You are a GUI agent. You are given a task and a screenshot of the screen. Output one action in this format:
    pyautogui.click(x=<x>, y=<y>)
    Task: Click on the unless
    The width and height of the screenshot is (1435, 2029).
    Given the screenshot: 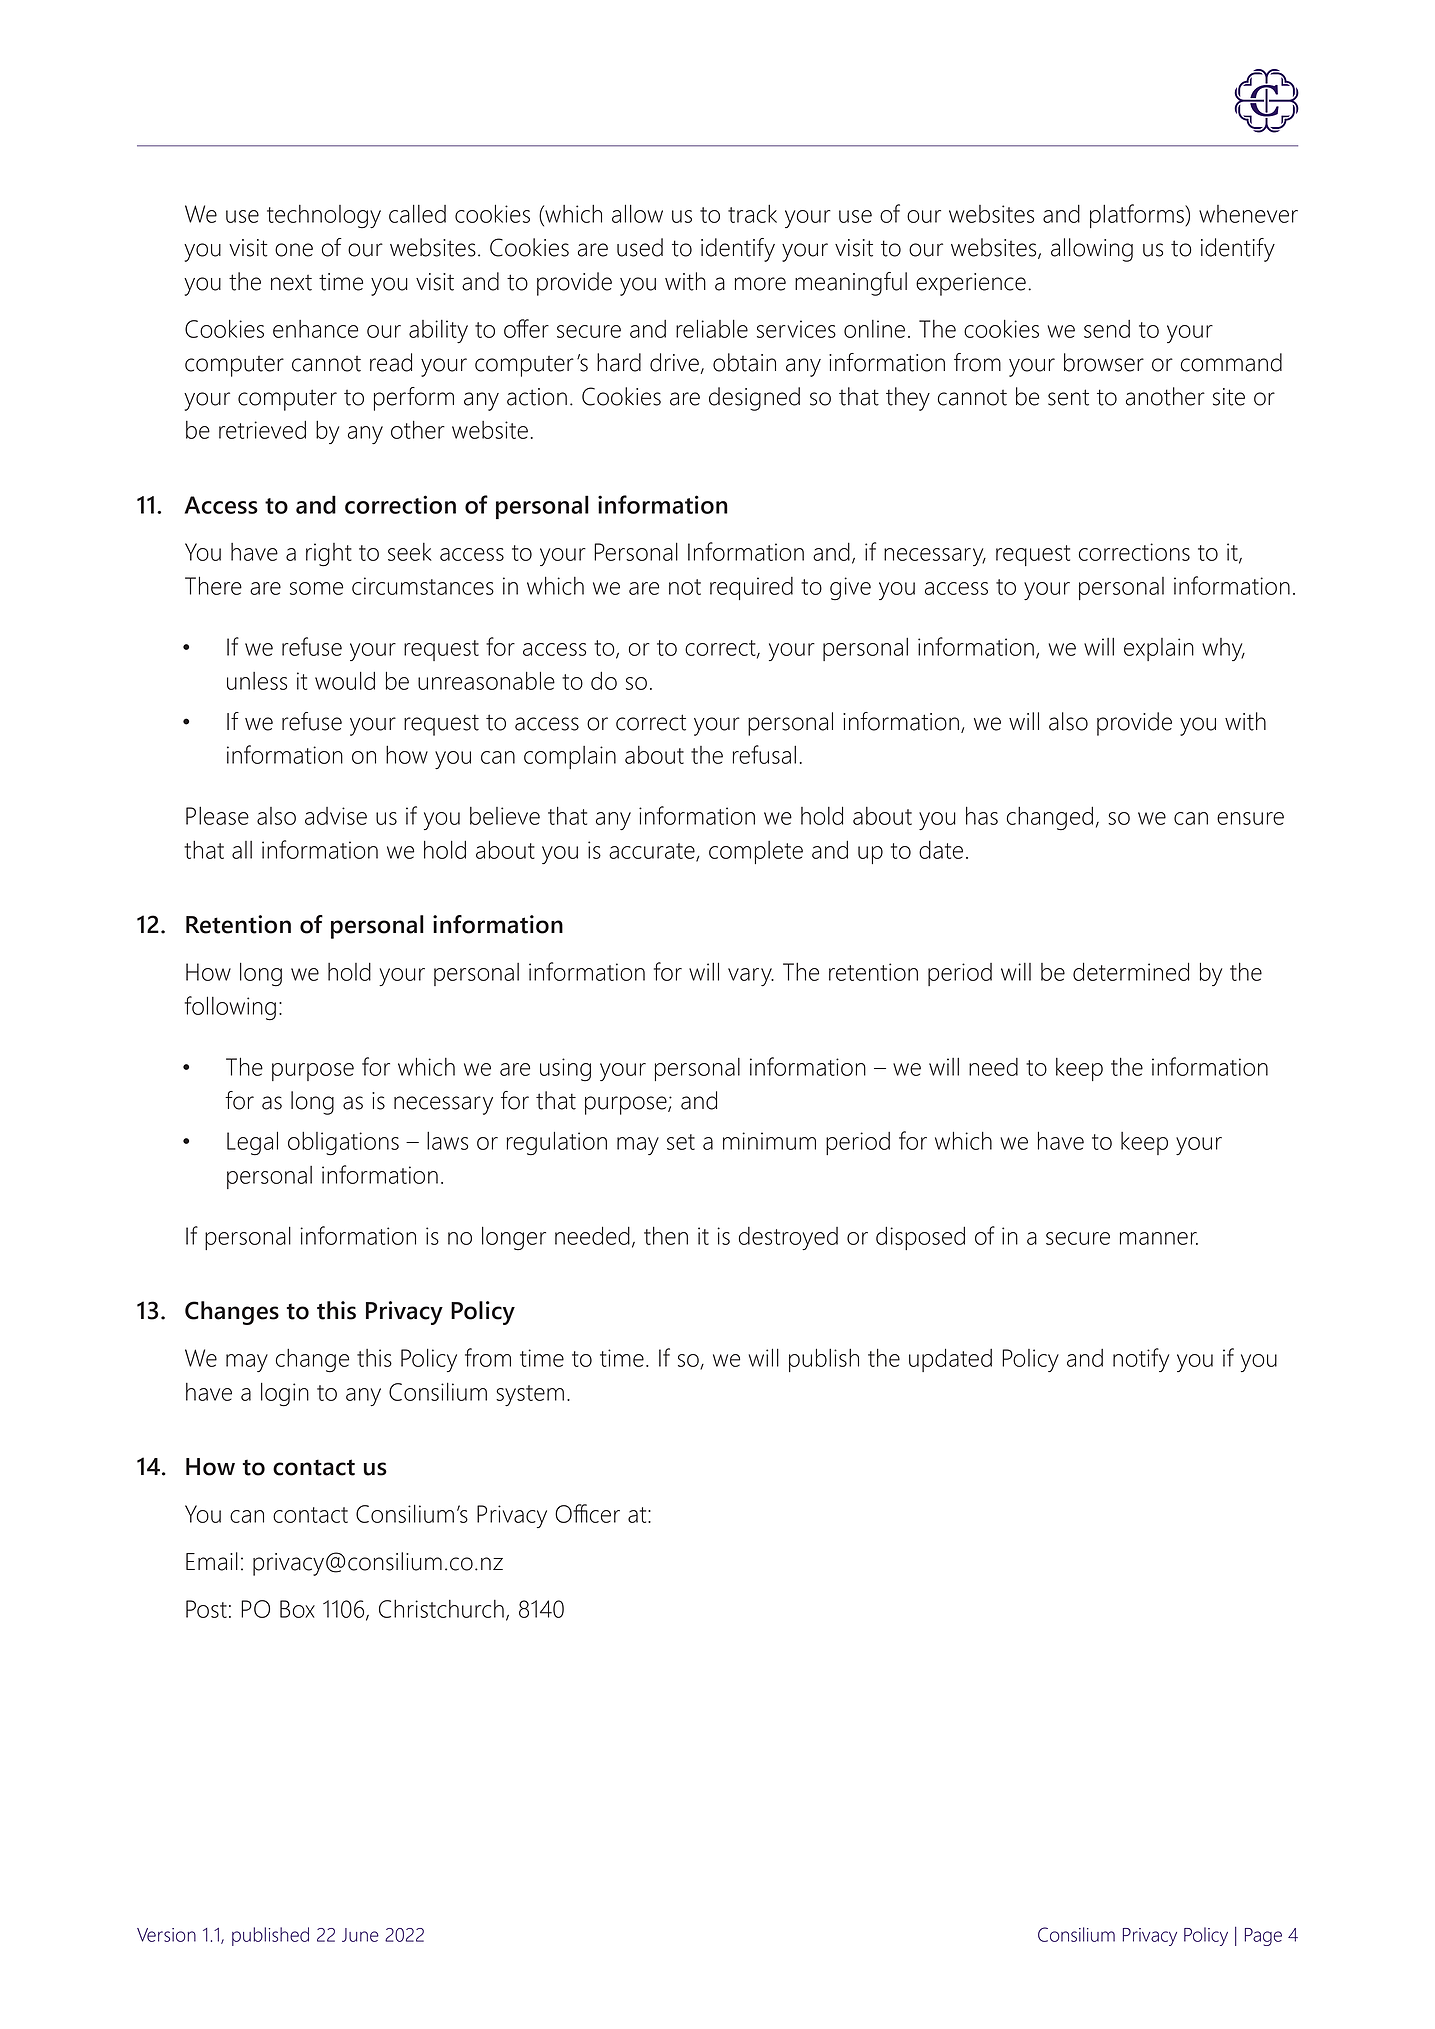 What is the action you would take?
    pyautogui.click(x=257, y=681)
